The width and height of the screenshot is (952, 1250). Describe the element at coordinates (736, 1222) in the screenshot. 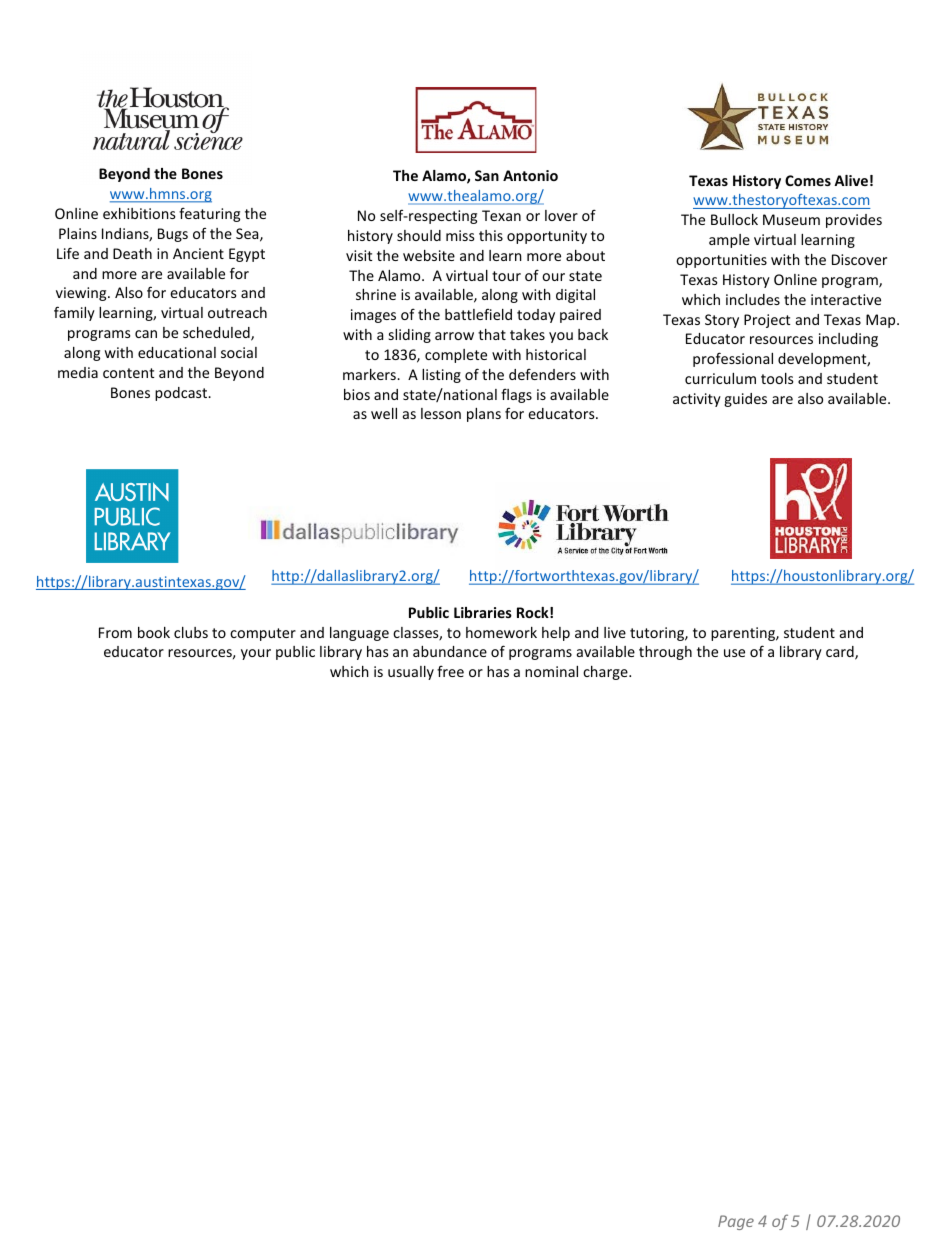

I see `Page` at that location.
